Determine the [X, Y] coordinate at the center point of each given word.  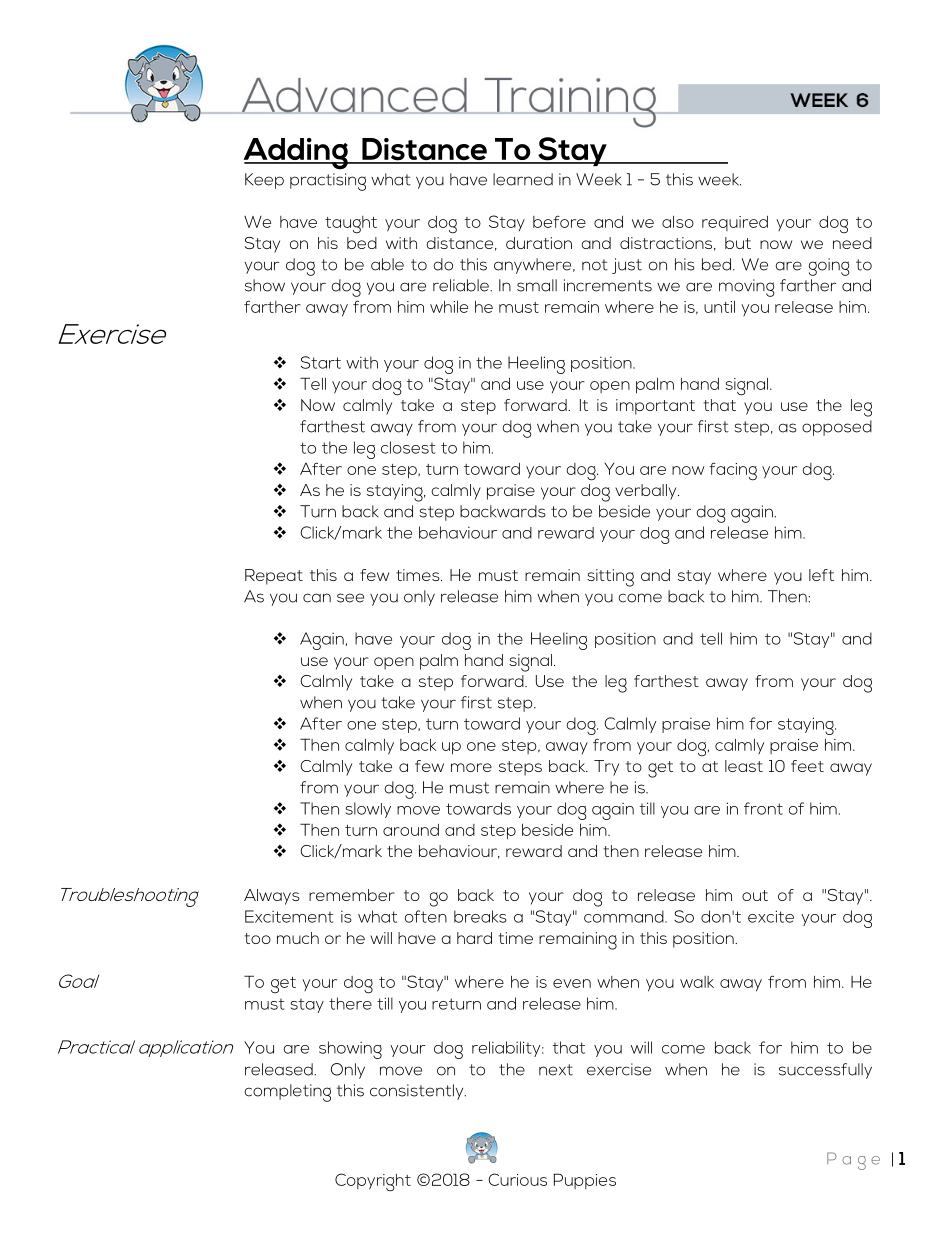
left [821, 575]
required [735, 223]
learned [523, 179]
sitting [610, 578]
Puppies [585, 1181]
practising [328, 182]
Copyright [373, 1182]
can [317, 598]
